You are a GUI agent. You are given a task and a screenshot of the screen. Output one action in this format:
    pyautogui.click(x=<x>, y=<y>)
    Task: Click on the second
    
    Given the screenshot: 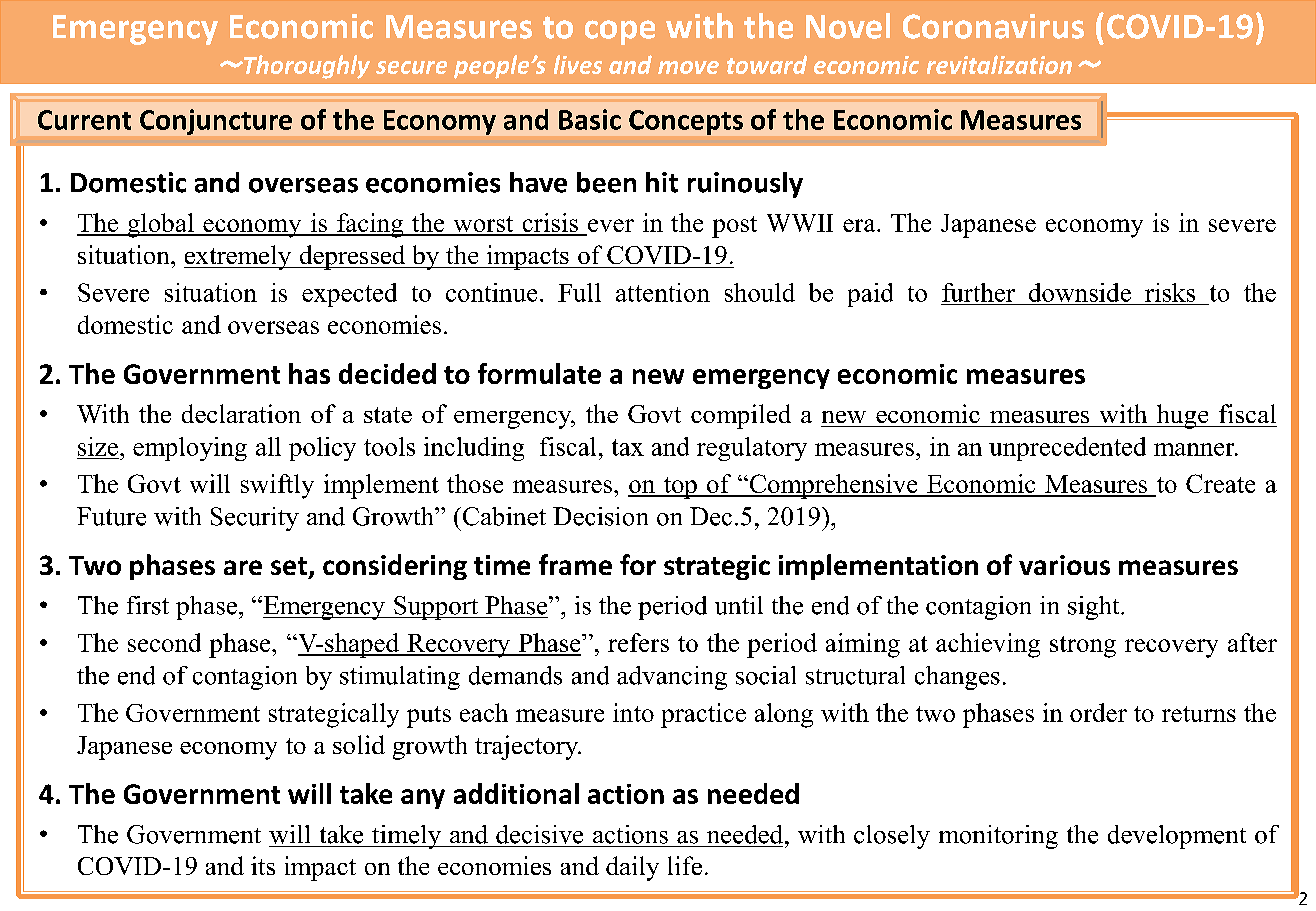 What is the action you would take?
    pyautogui.click(x=164, y=642)
